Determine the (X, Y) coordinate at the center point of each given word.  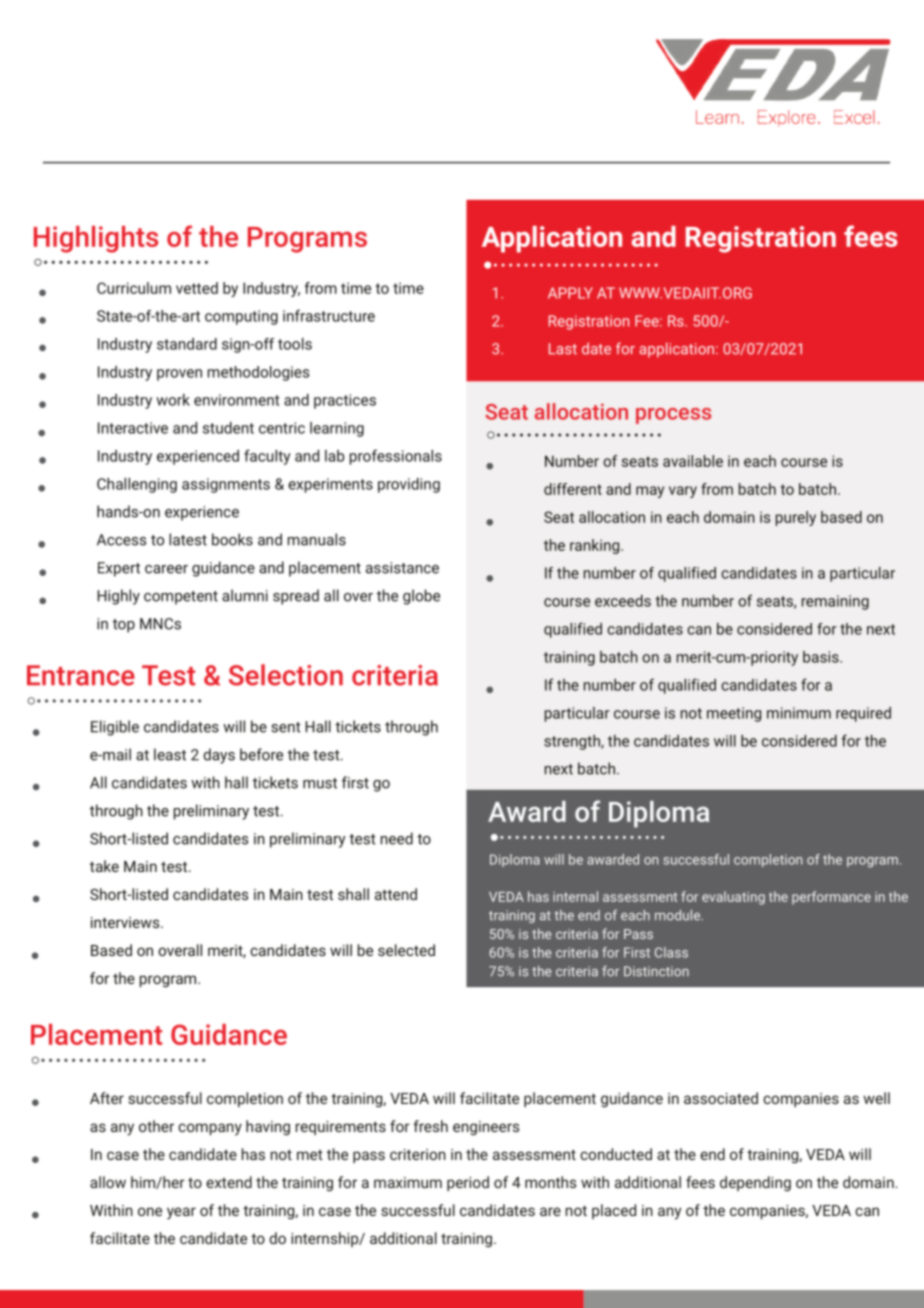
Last (563, 349)
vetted (197, 288)
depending (755, 1183)
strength (573, 742)
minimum (799, 713)
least (170, 754)
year (181, 1213)
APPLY (570, 293)
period (468, 1183)
